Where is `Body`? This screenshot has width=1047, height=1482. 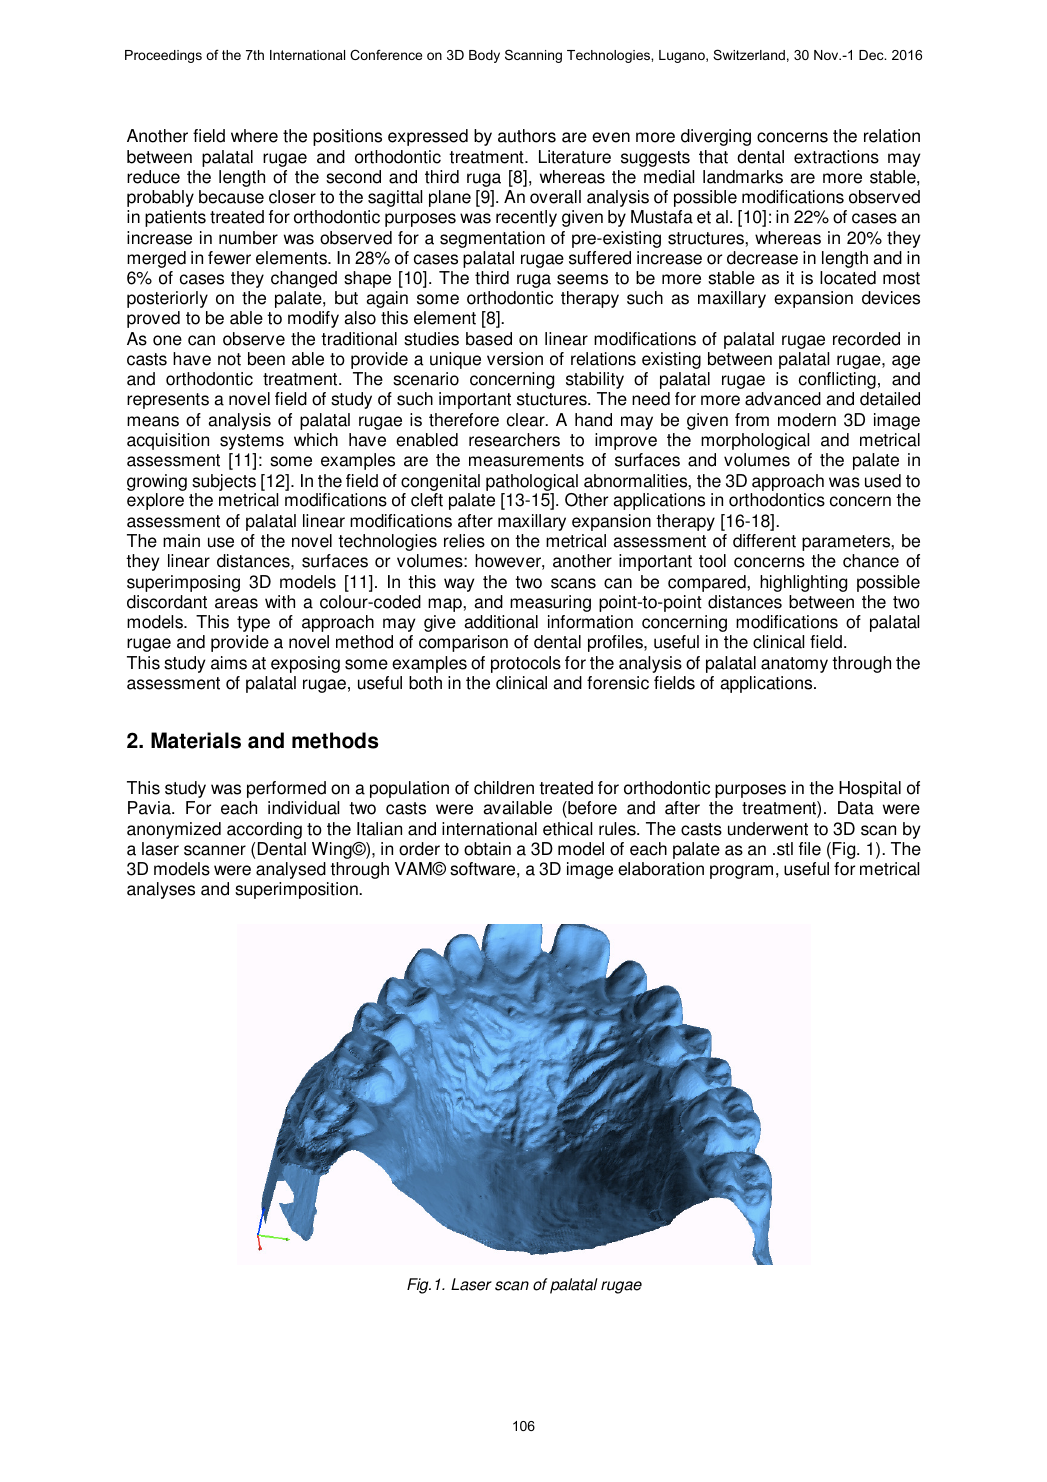 Body is located at coordinates (484, 56).
